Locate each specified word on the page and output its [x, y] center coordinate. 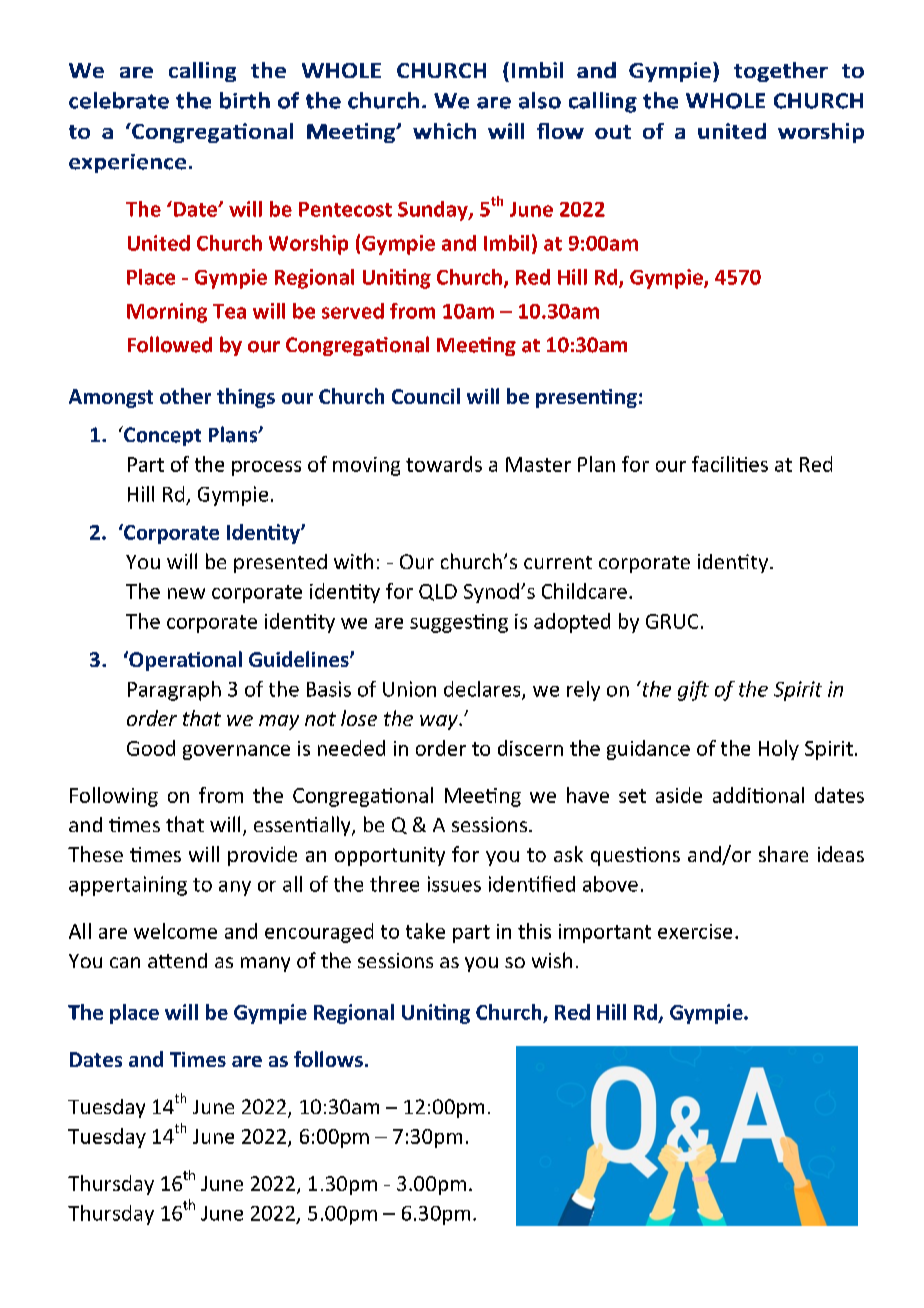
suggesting [459, 623]
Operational [184, 661]
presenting [586, 398]
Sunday [434, 211]
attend [177, 960]
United [159, 243]
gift [693, 691]
